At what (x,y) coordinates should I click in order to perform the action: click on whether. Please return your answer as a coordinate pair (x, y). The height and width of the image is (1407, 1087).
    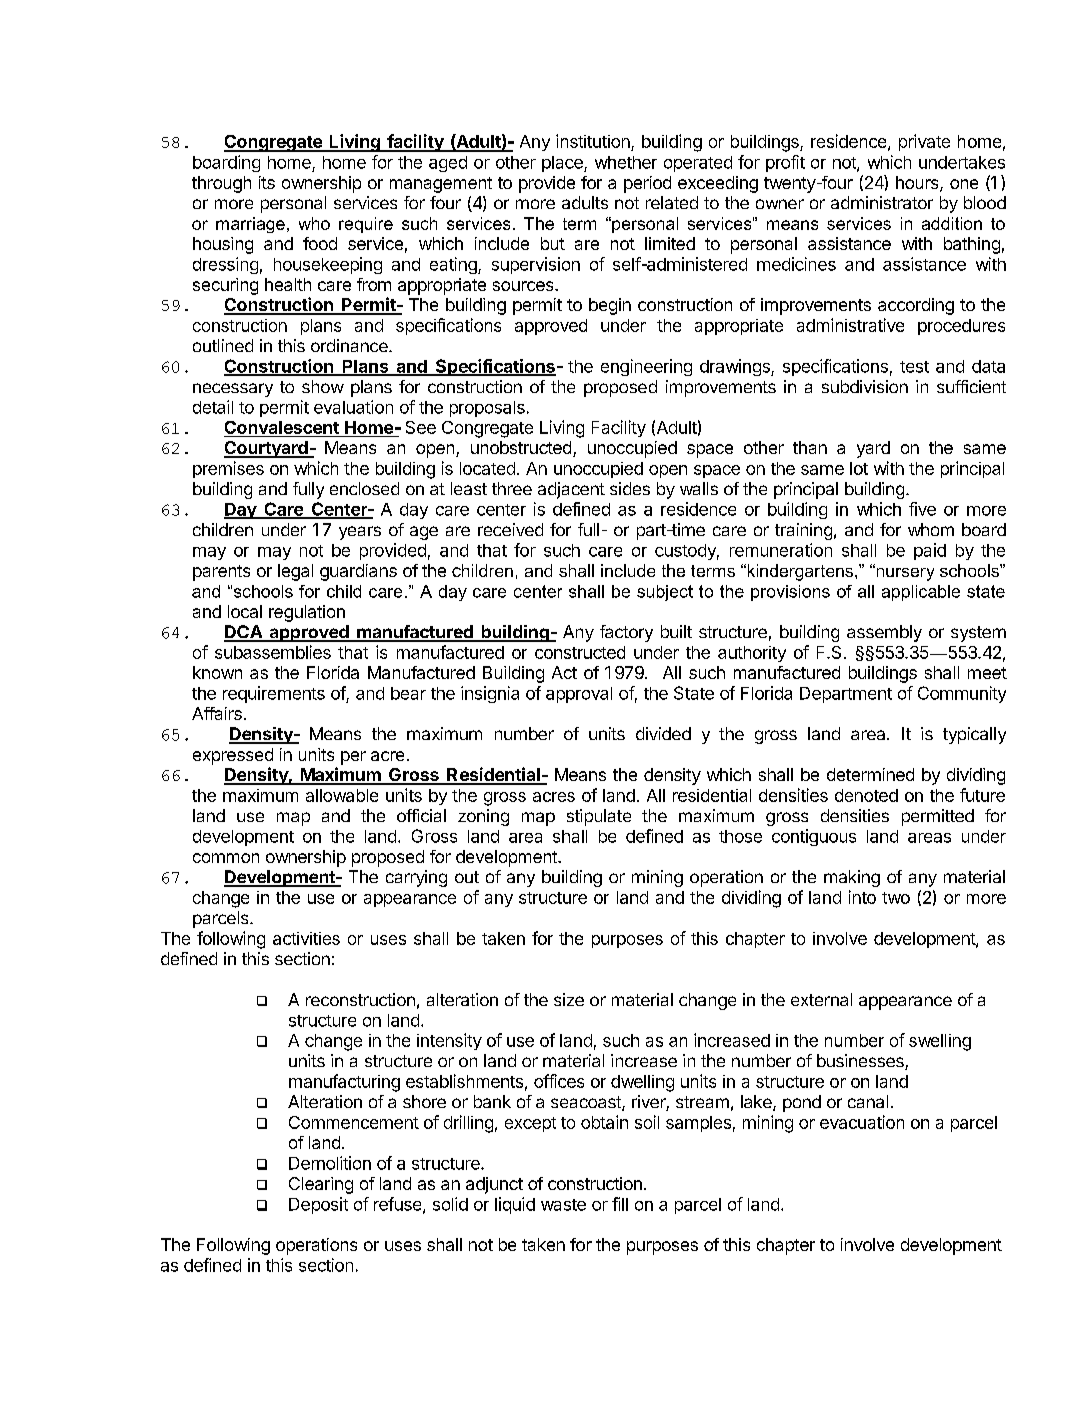
    Looking at the image, I should click on (626, 162).
